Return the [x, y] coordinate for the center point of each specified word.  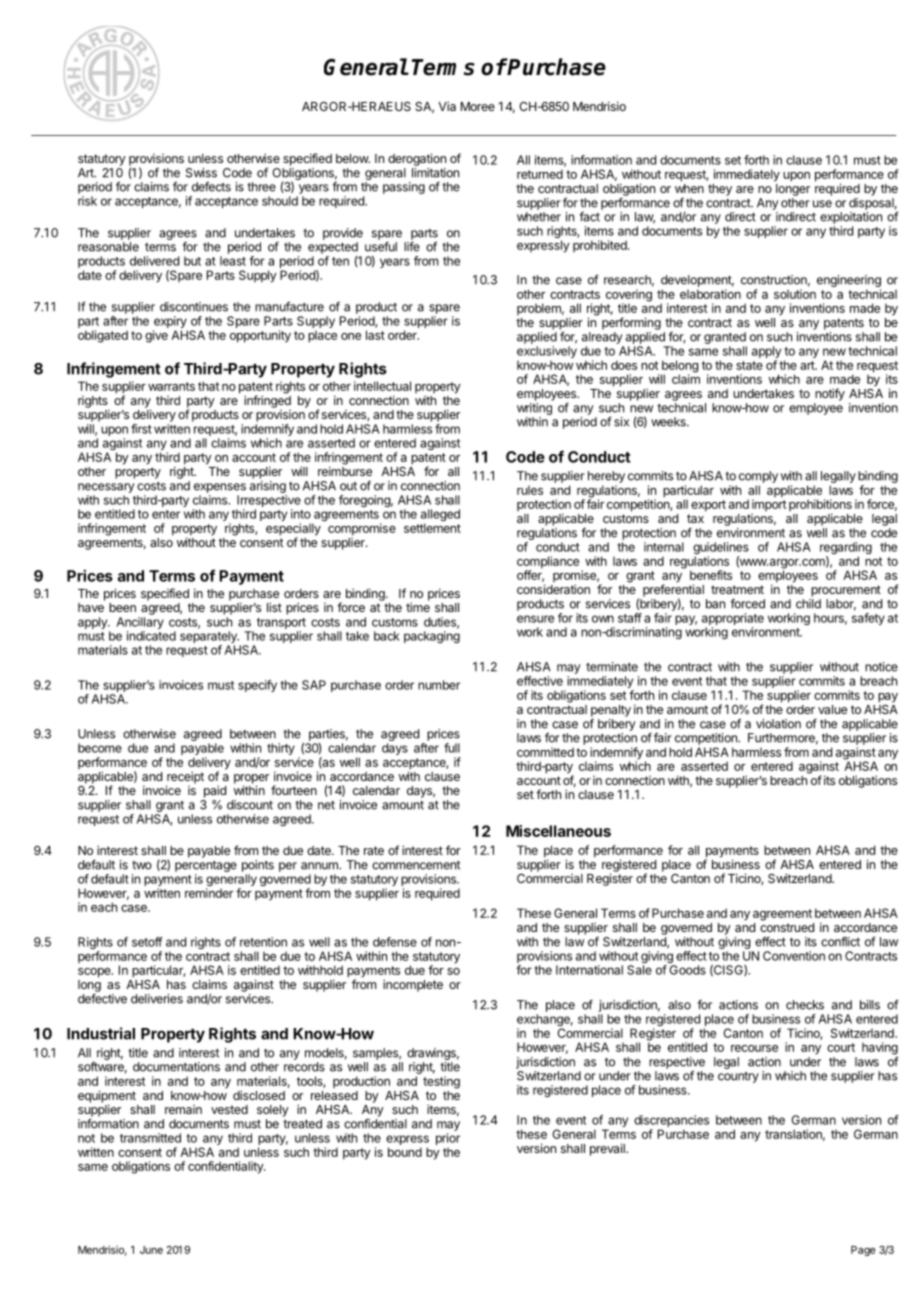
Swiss [201, 173]
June [151, 1250]
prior [448, 1139]
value [832, 709]
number [439, 685]
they [720, 190]
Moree [478, 106]
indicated [151, 636]
